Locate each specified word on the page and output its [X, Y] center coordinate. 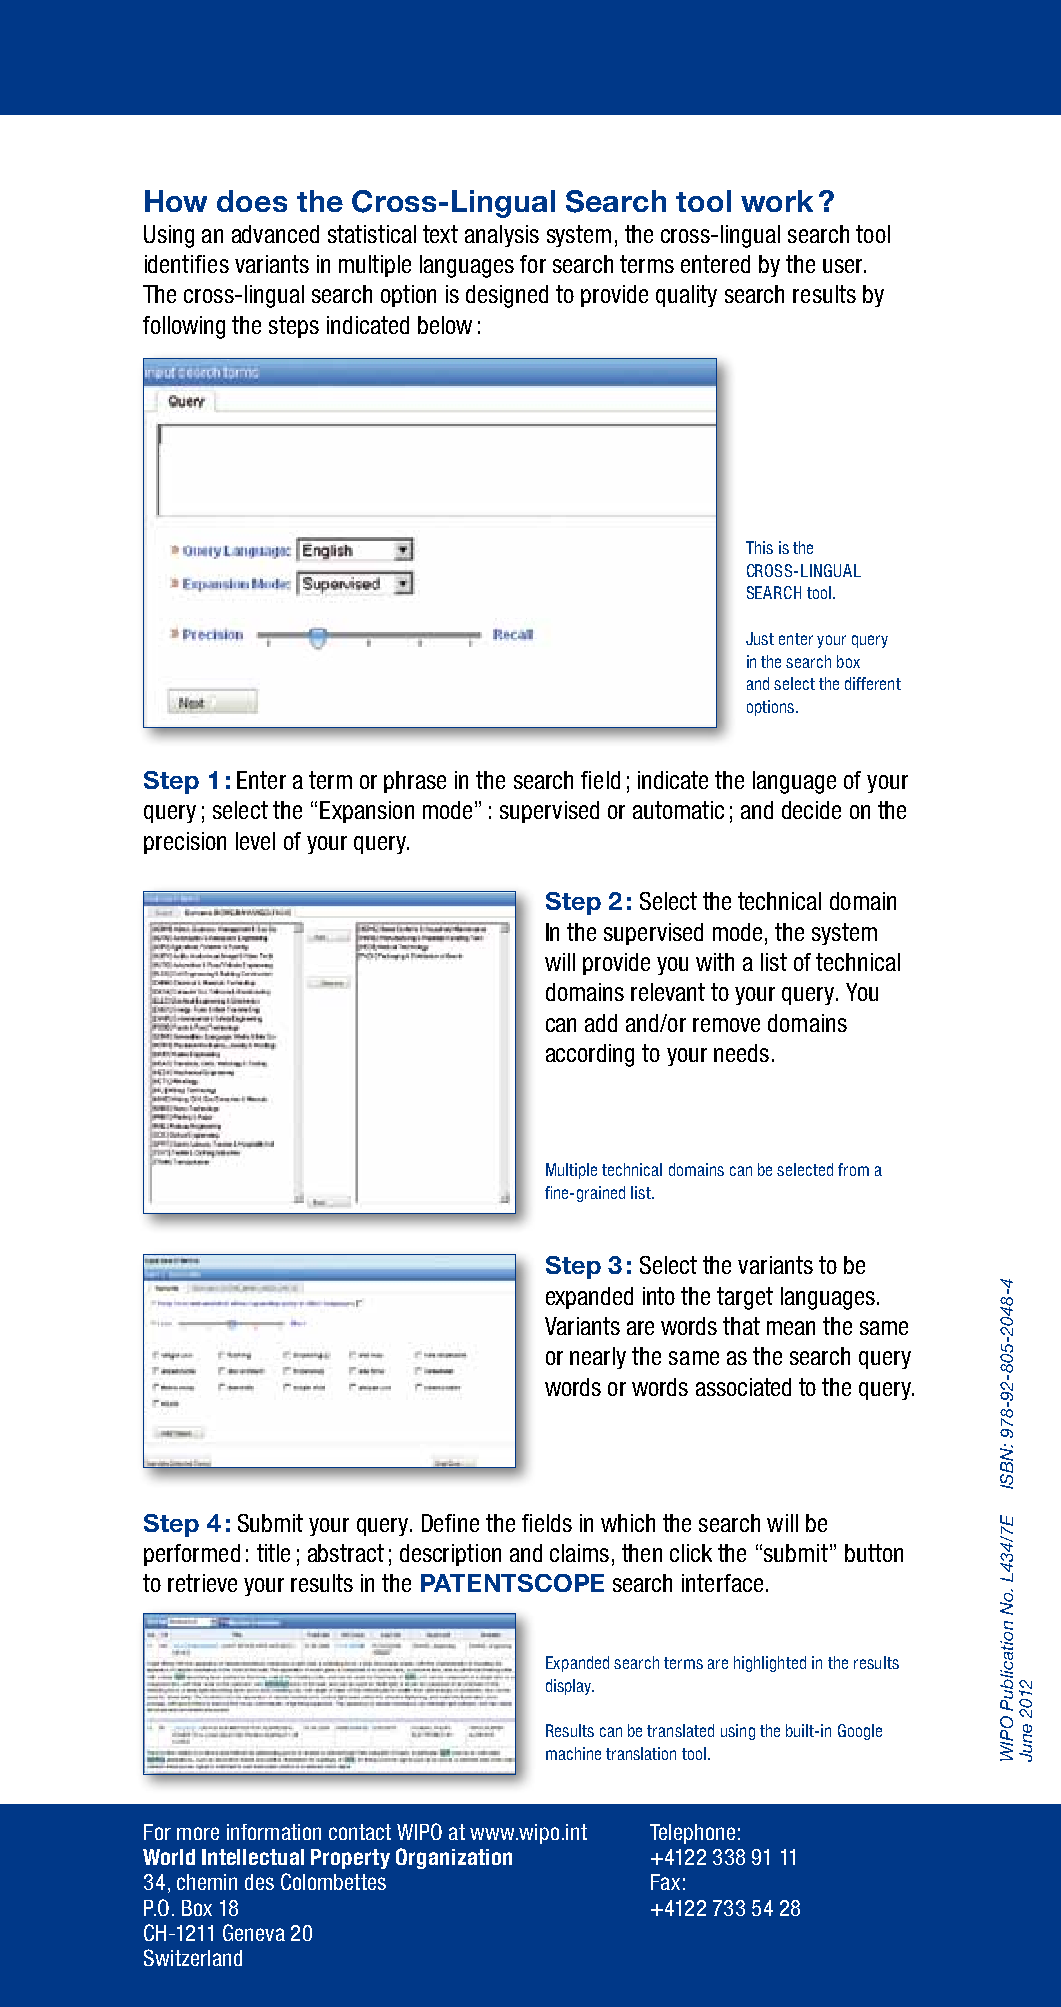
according [590, 1055]
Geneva [254, 1932]
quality [686, 296]
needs [741, 1053]
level [255, 841]
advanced [275, 234]
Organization [454, 1858]
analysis [502, 236]
